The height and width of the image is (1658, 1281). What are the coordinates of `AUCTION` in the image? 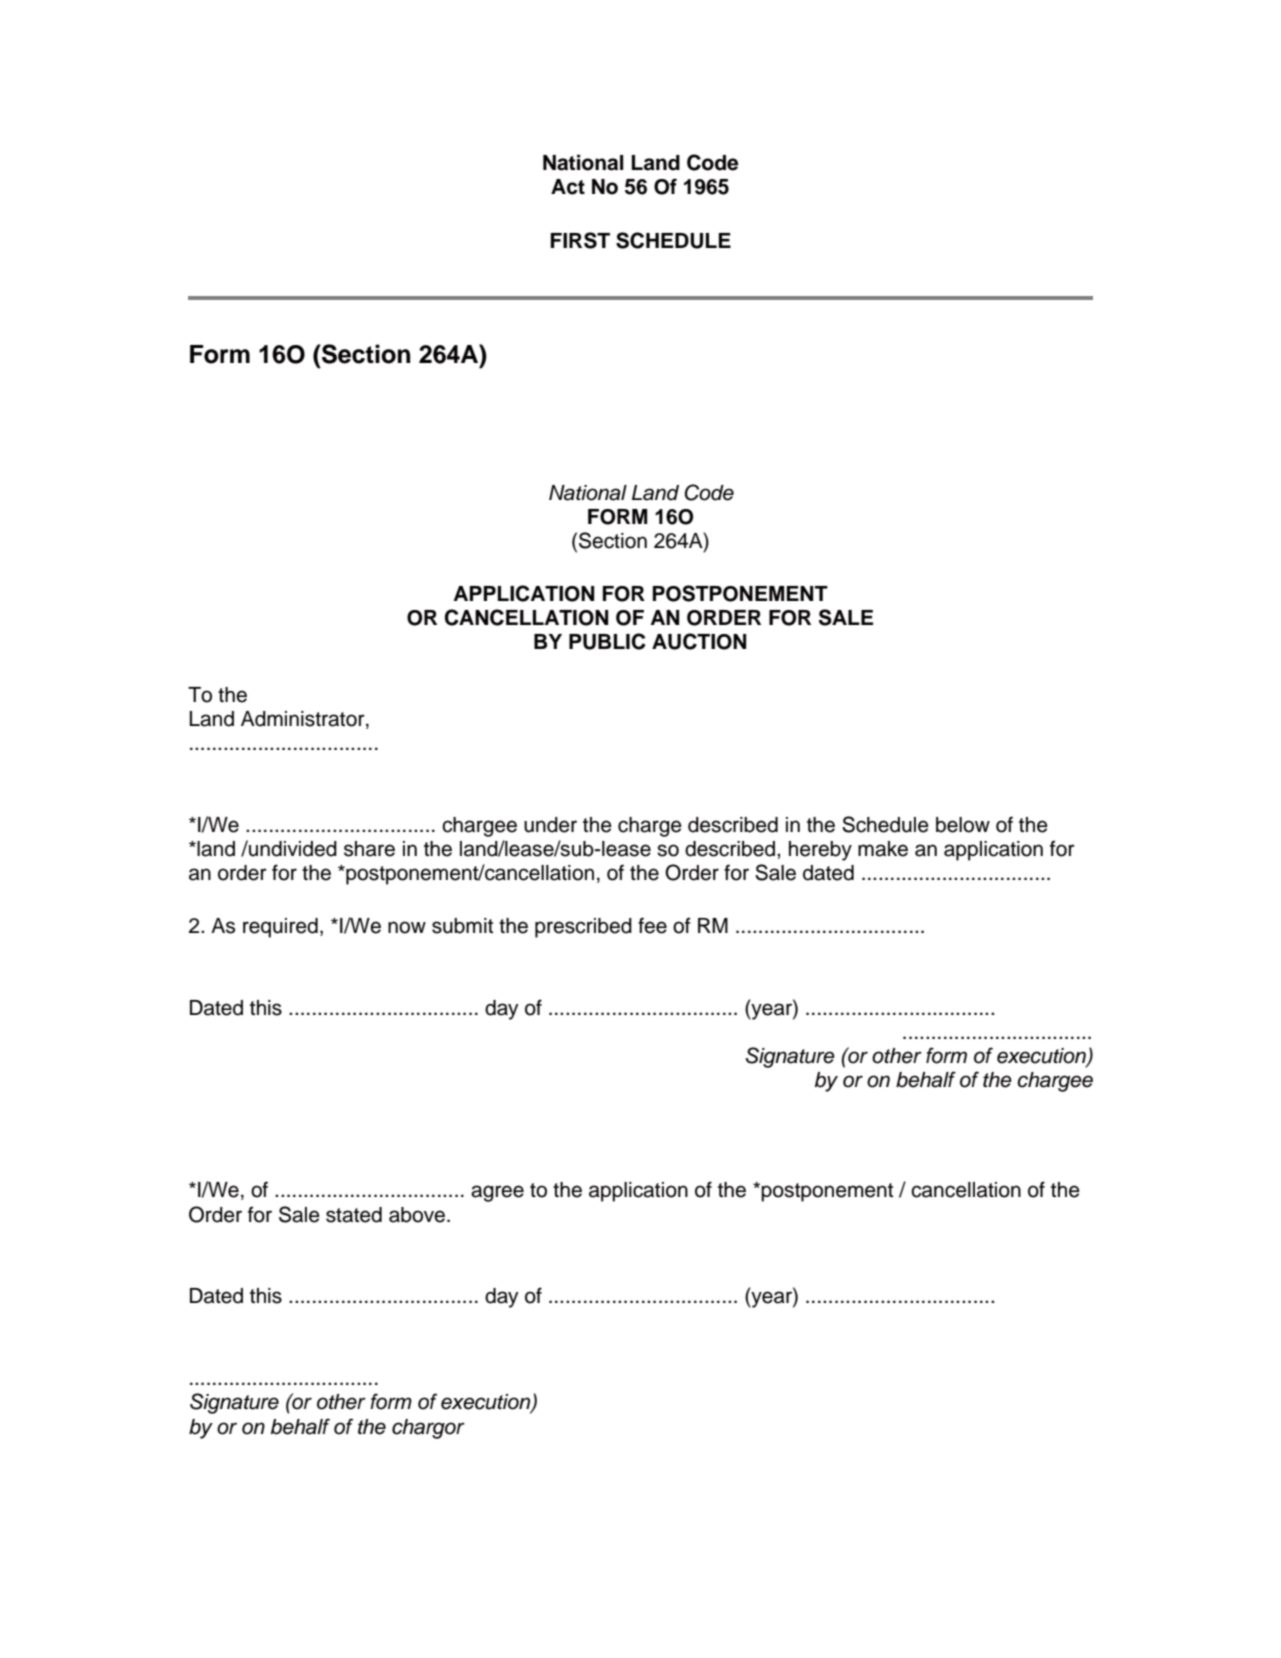 It's located at (699, 641).
